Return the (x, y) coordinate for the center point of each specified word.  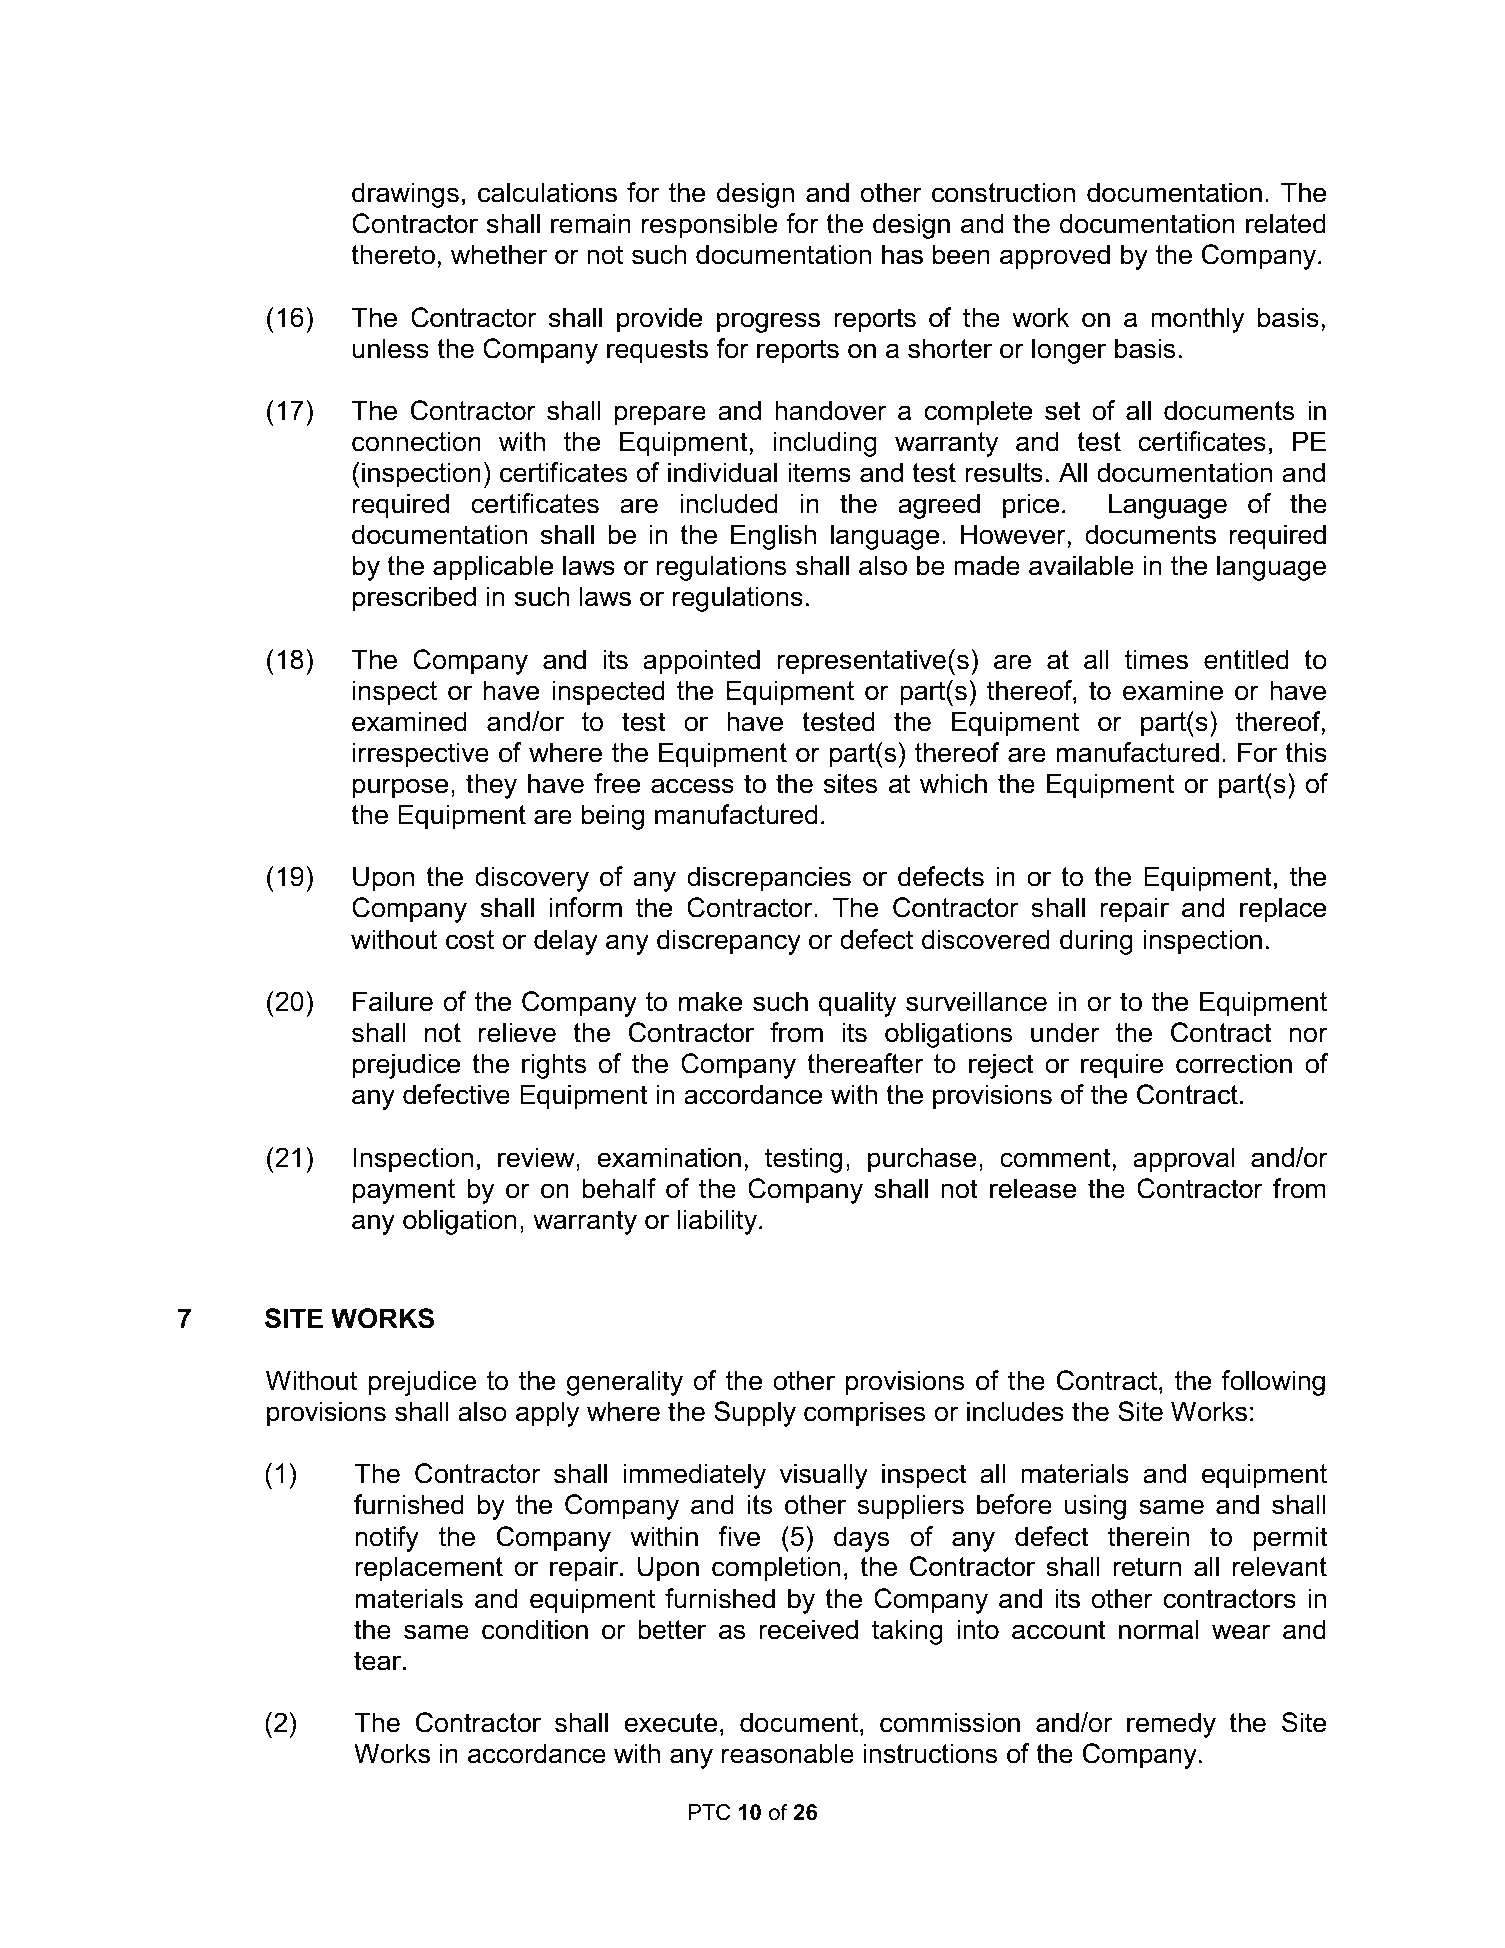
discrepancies (769, 879)
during (1096, 942)
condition (535, 1629)
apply (547, 1414)
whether (499, 254)
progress (768, 322)
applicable (493, 568)
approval (1183, 1160)
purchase (922, 1160)
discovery (532, 879)
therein (1148, 1536)
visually (823, 1476)
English (773, 537)
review (537, 1157)
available (1081, 565)
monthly (1197, 320)
